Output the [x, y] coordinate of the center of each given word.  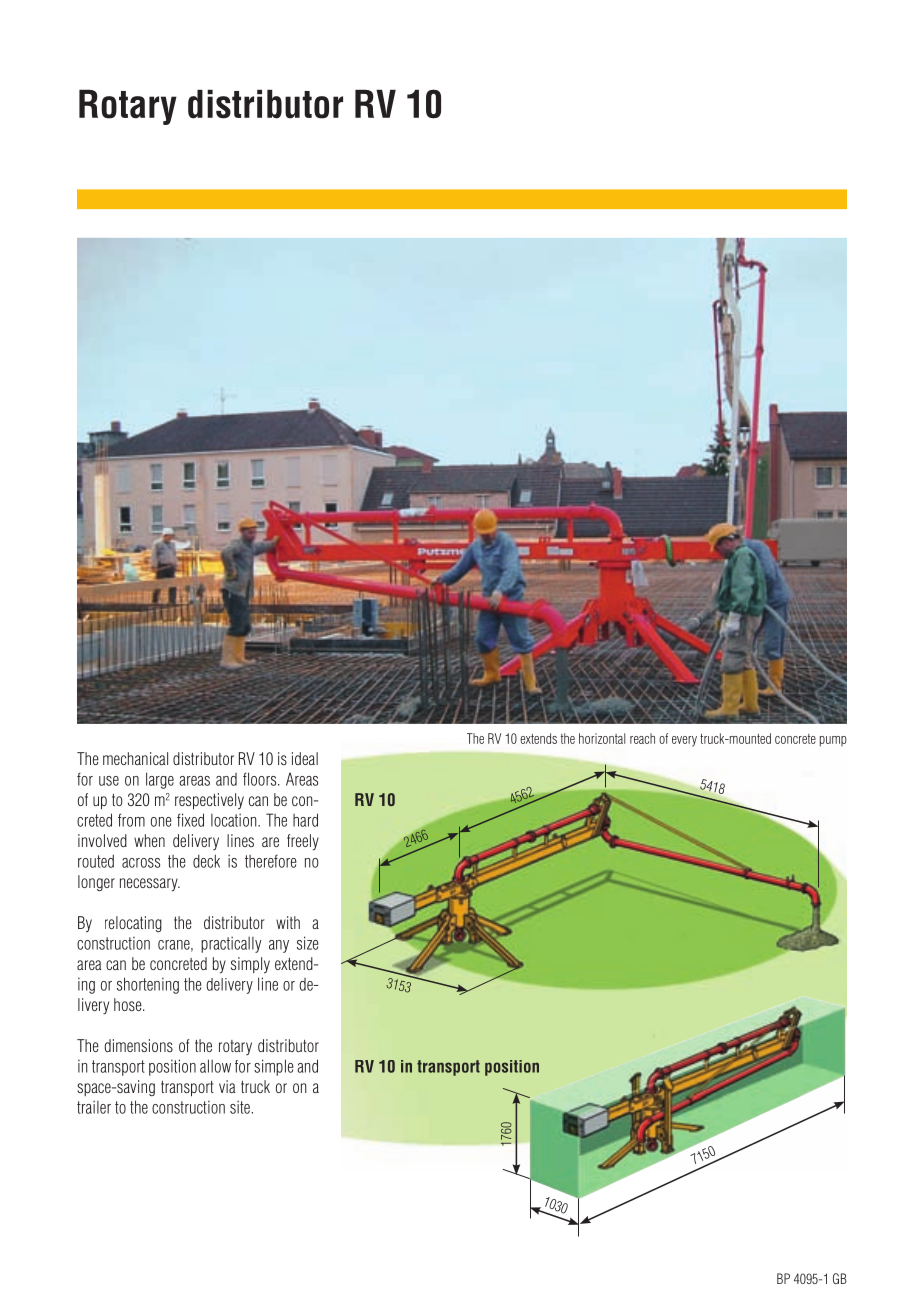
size [308, 943]
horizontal [602, 738]
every [684, 741]
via [227, 1086]
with [288, 922]
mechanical [135, 758]
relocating [133, 924]
